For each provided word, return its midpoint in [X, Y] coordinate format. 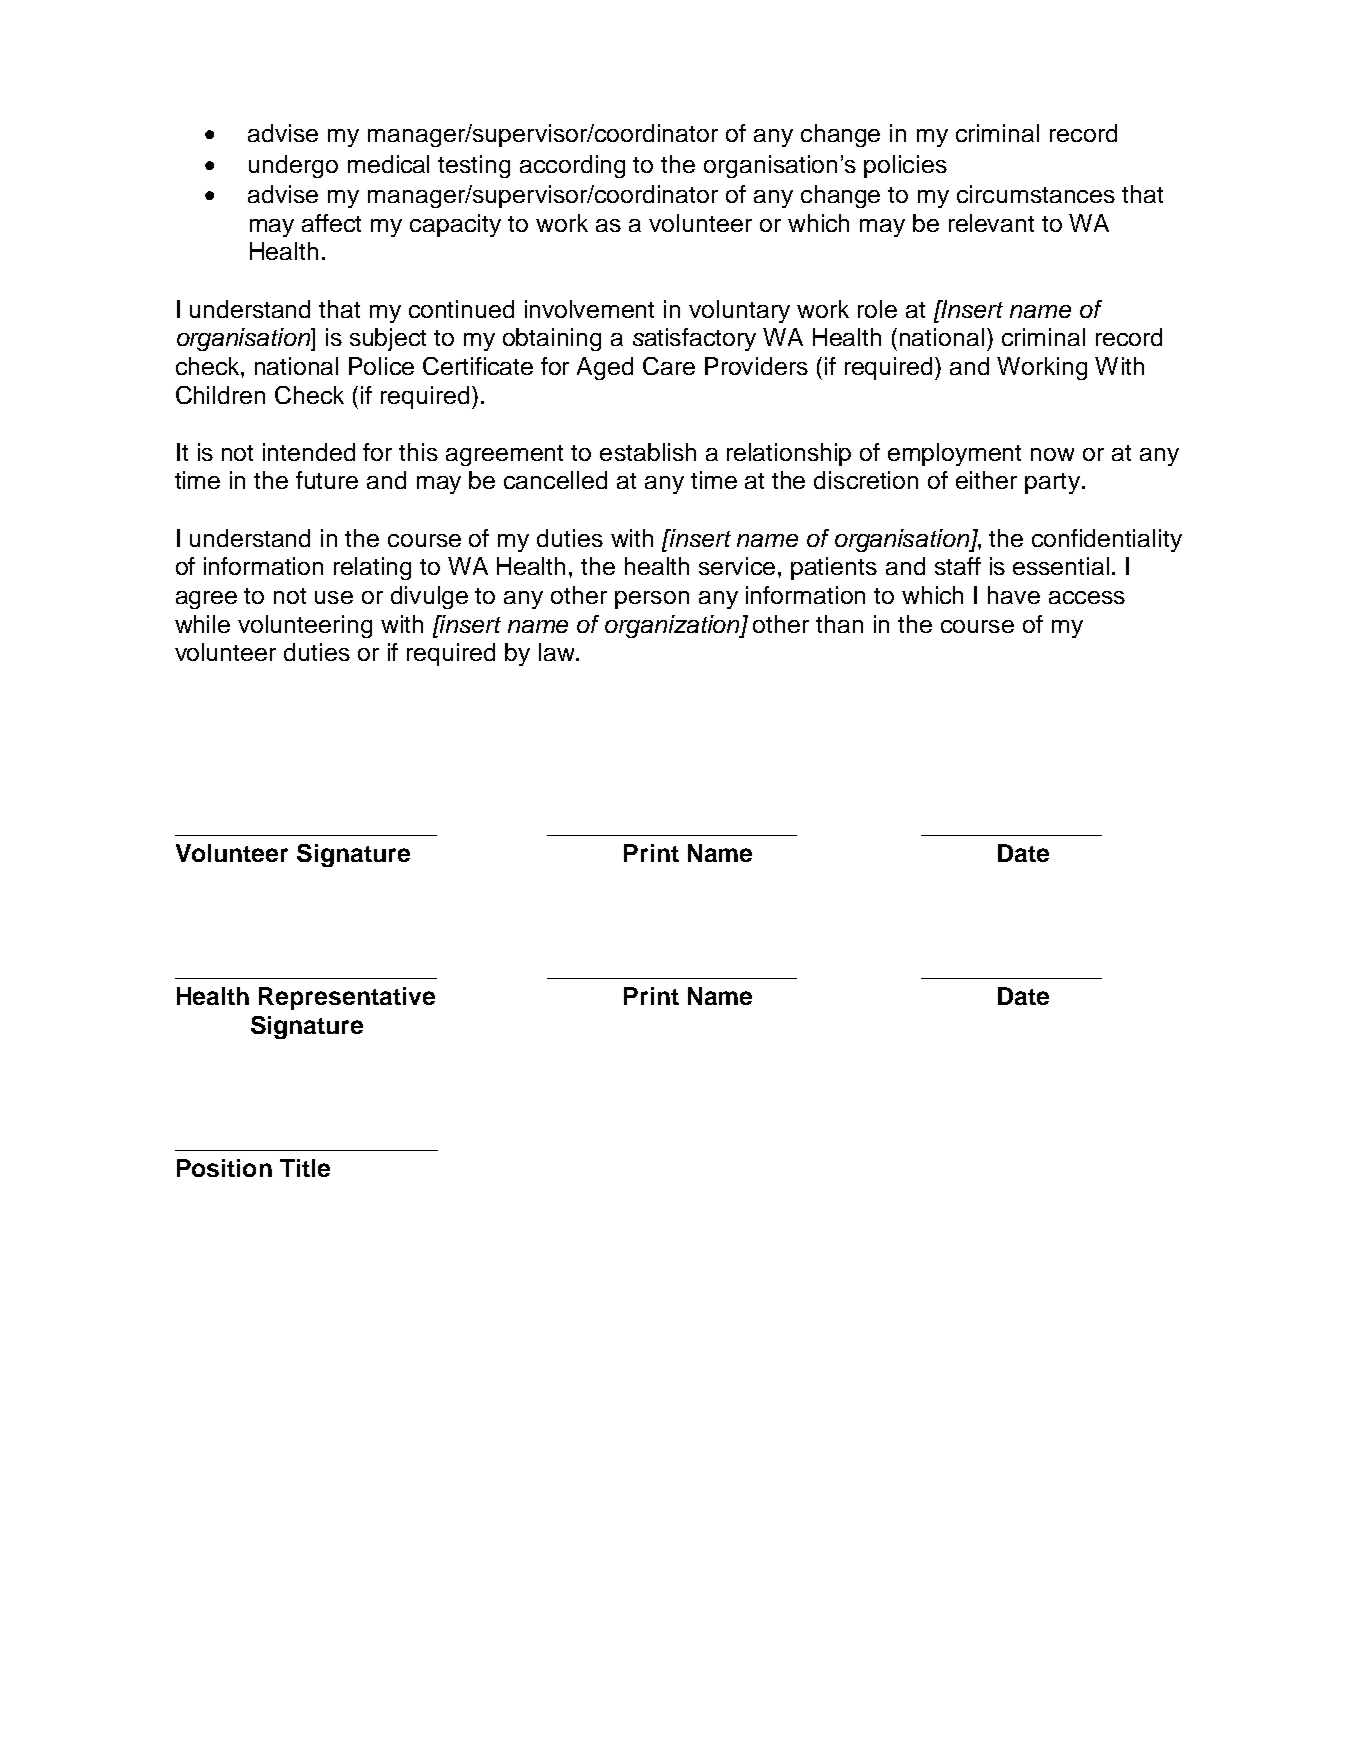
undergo [293, 166]
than [839, 624]
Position [224, 1168]
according [572, 166]
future [327, 480]
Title [305, 1168]
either [986, 480]
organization [673, 626]
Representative [347, 998]
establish [648, 452]
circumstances [1036, 194]
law [558, 652]
